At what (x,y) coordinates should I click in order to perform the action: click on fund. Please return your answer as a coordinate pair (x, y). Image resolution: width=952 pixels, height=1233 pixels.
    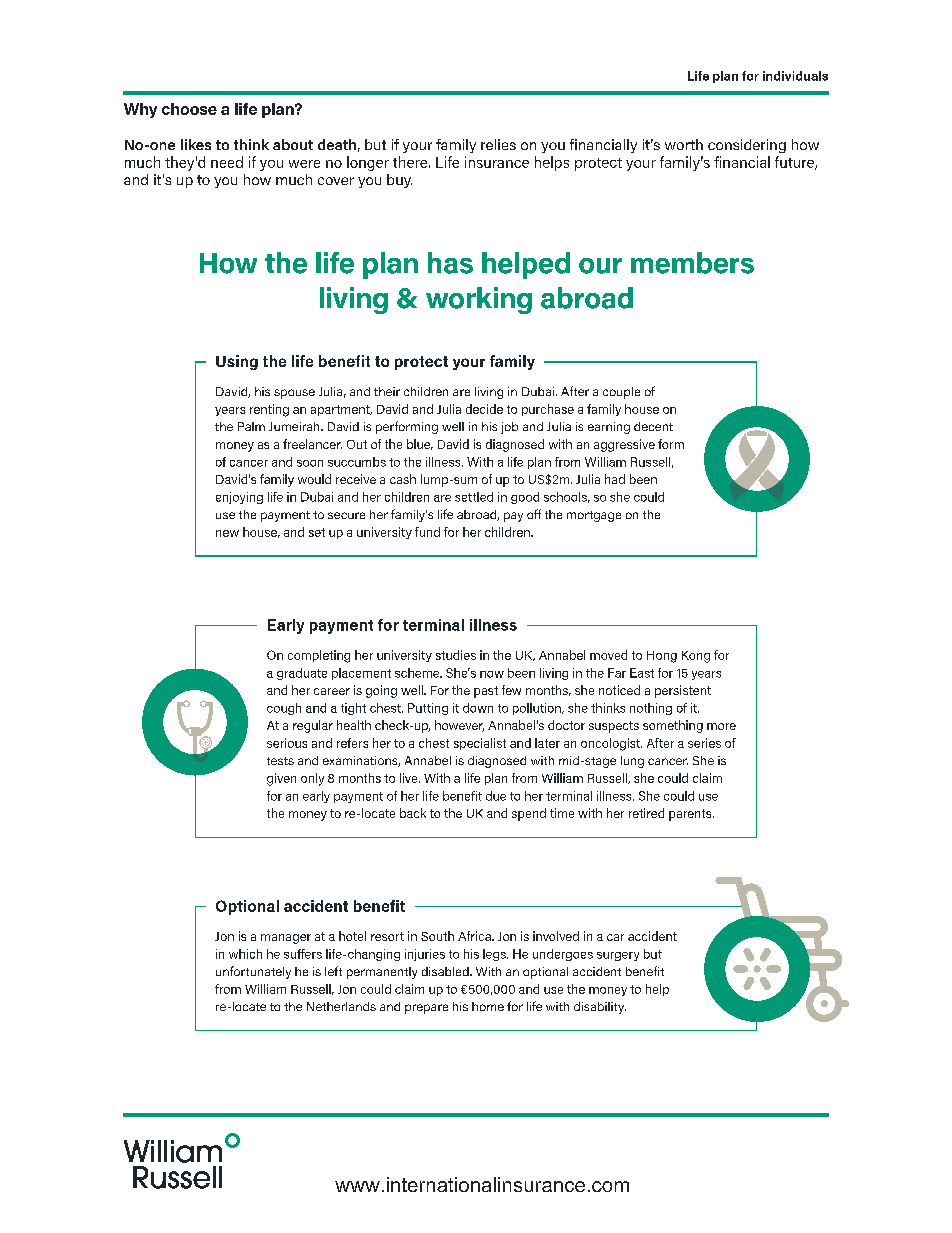
    Looking at the image, I should click on (427, 532).
